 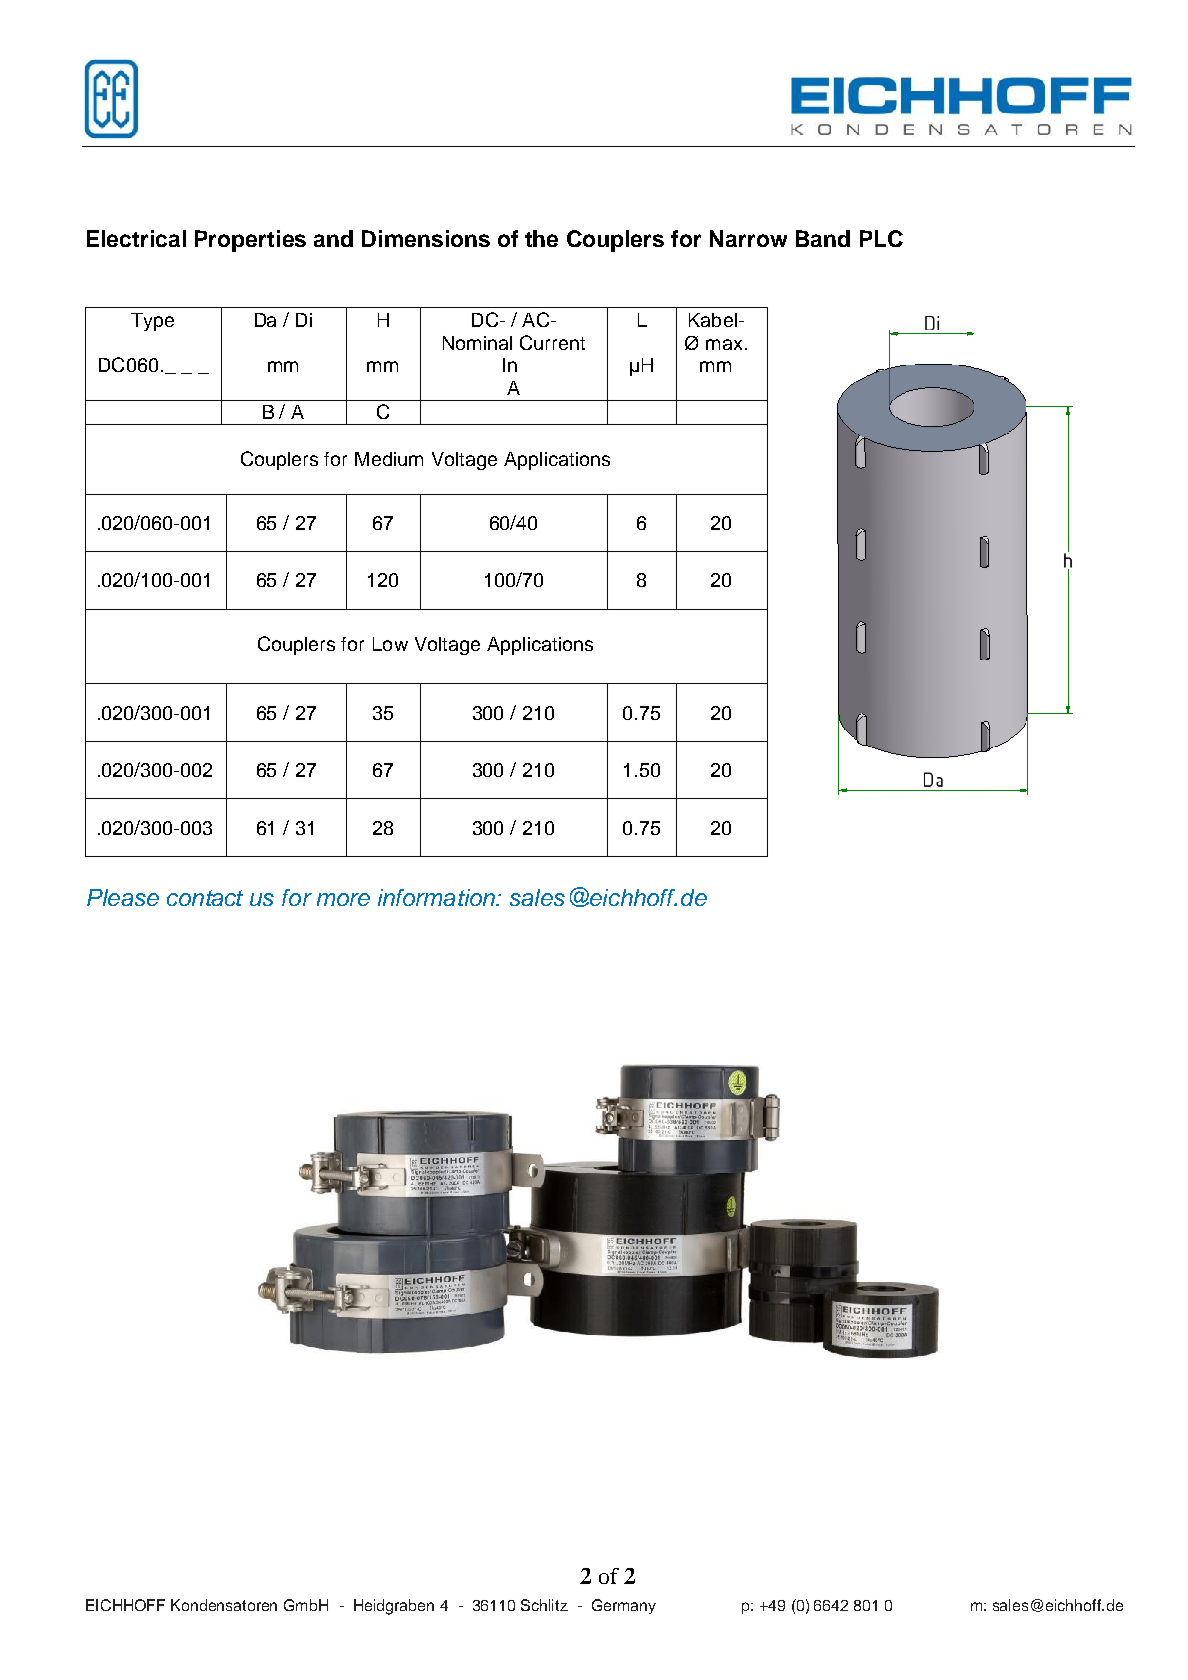 I want to click on Narrow, so click(x=748, y=238).
